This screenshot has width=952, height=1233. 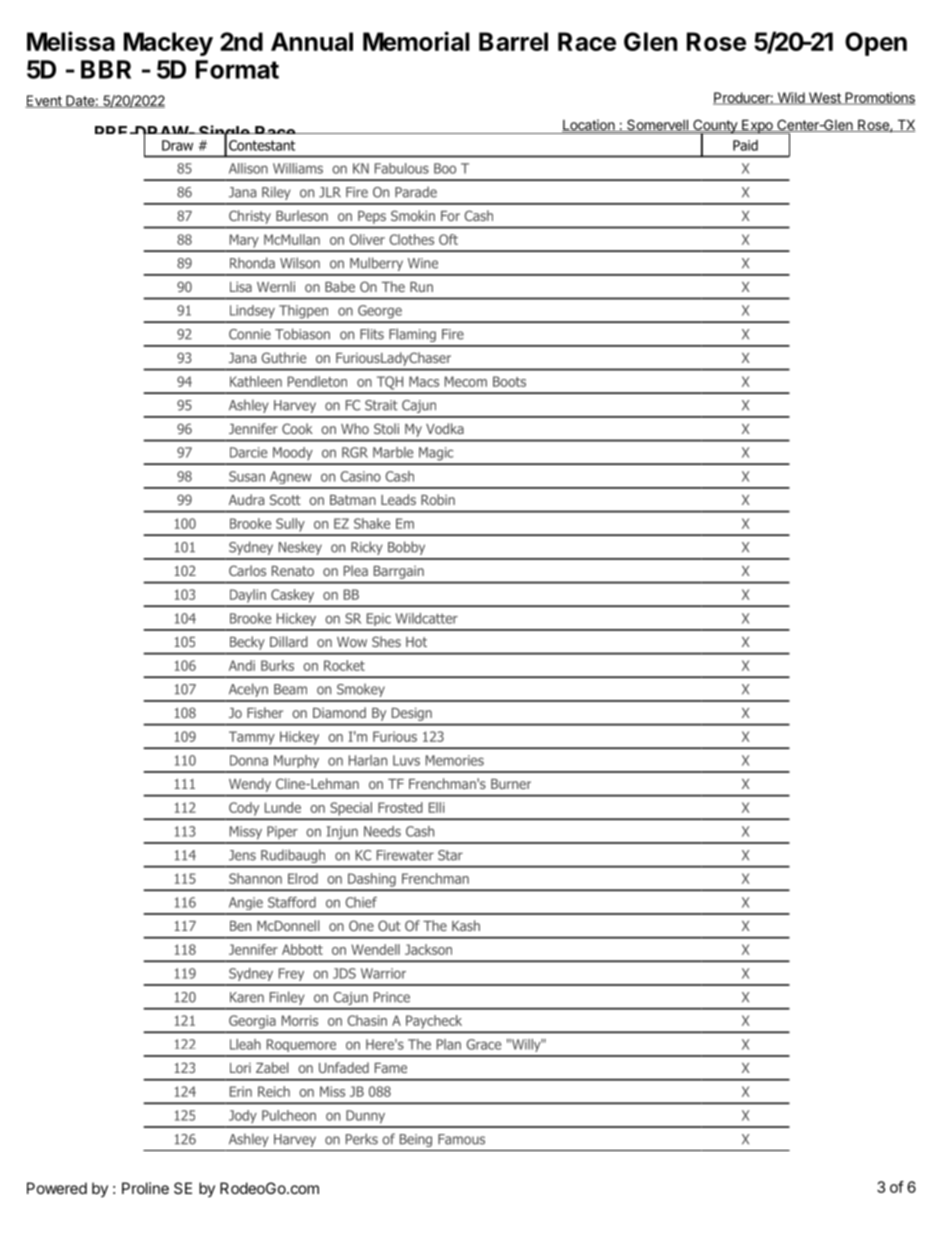 I want to click on West, so click(x=824, y=98).
